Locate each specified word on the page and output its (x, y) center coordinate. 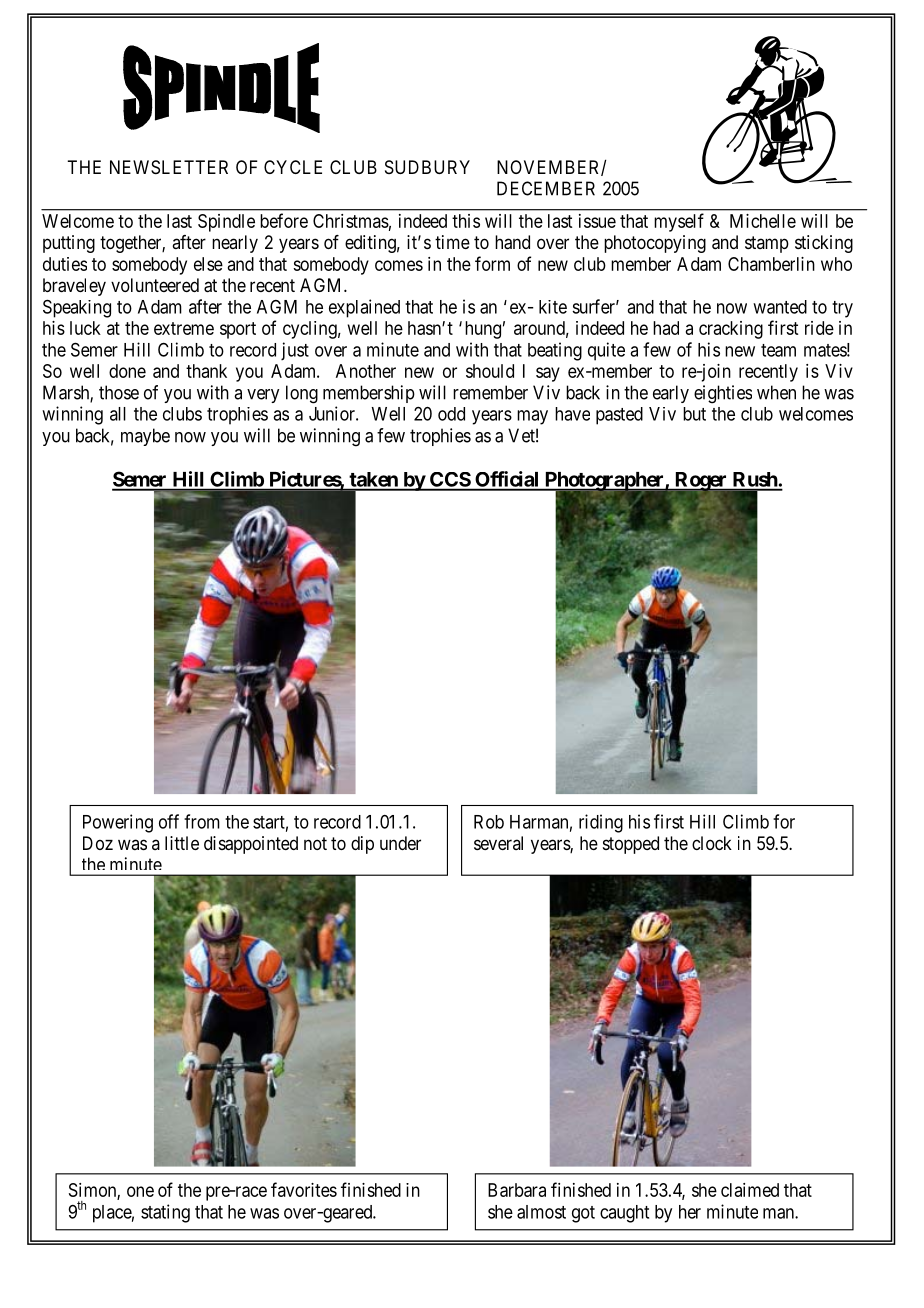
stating (165, 1213)
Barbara (517, 1190)
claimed (750, 1190)
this (466, 221)
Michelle (763, 221)
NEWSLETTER (169, 167)
